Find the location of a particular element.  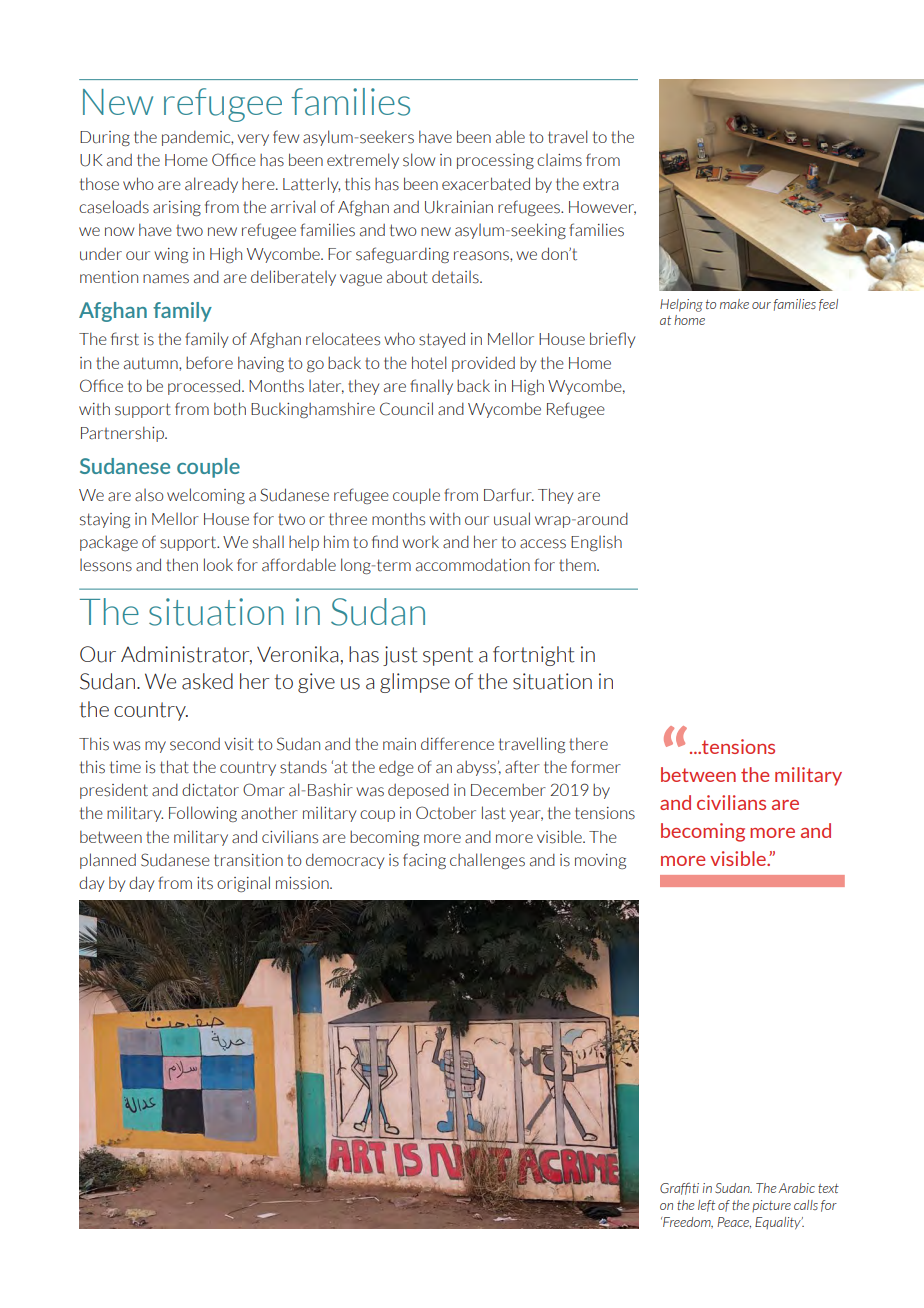

exacerbated is located at coordinates (486, 184).
